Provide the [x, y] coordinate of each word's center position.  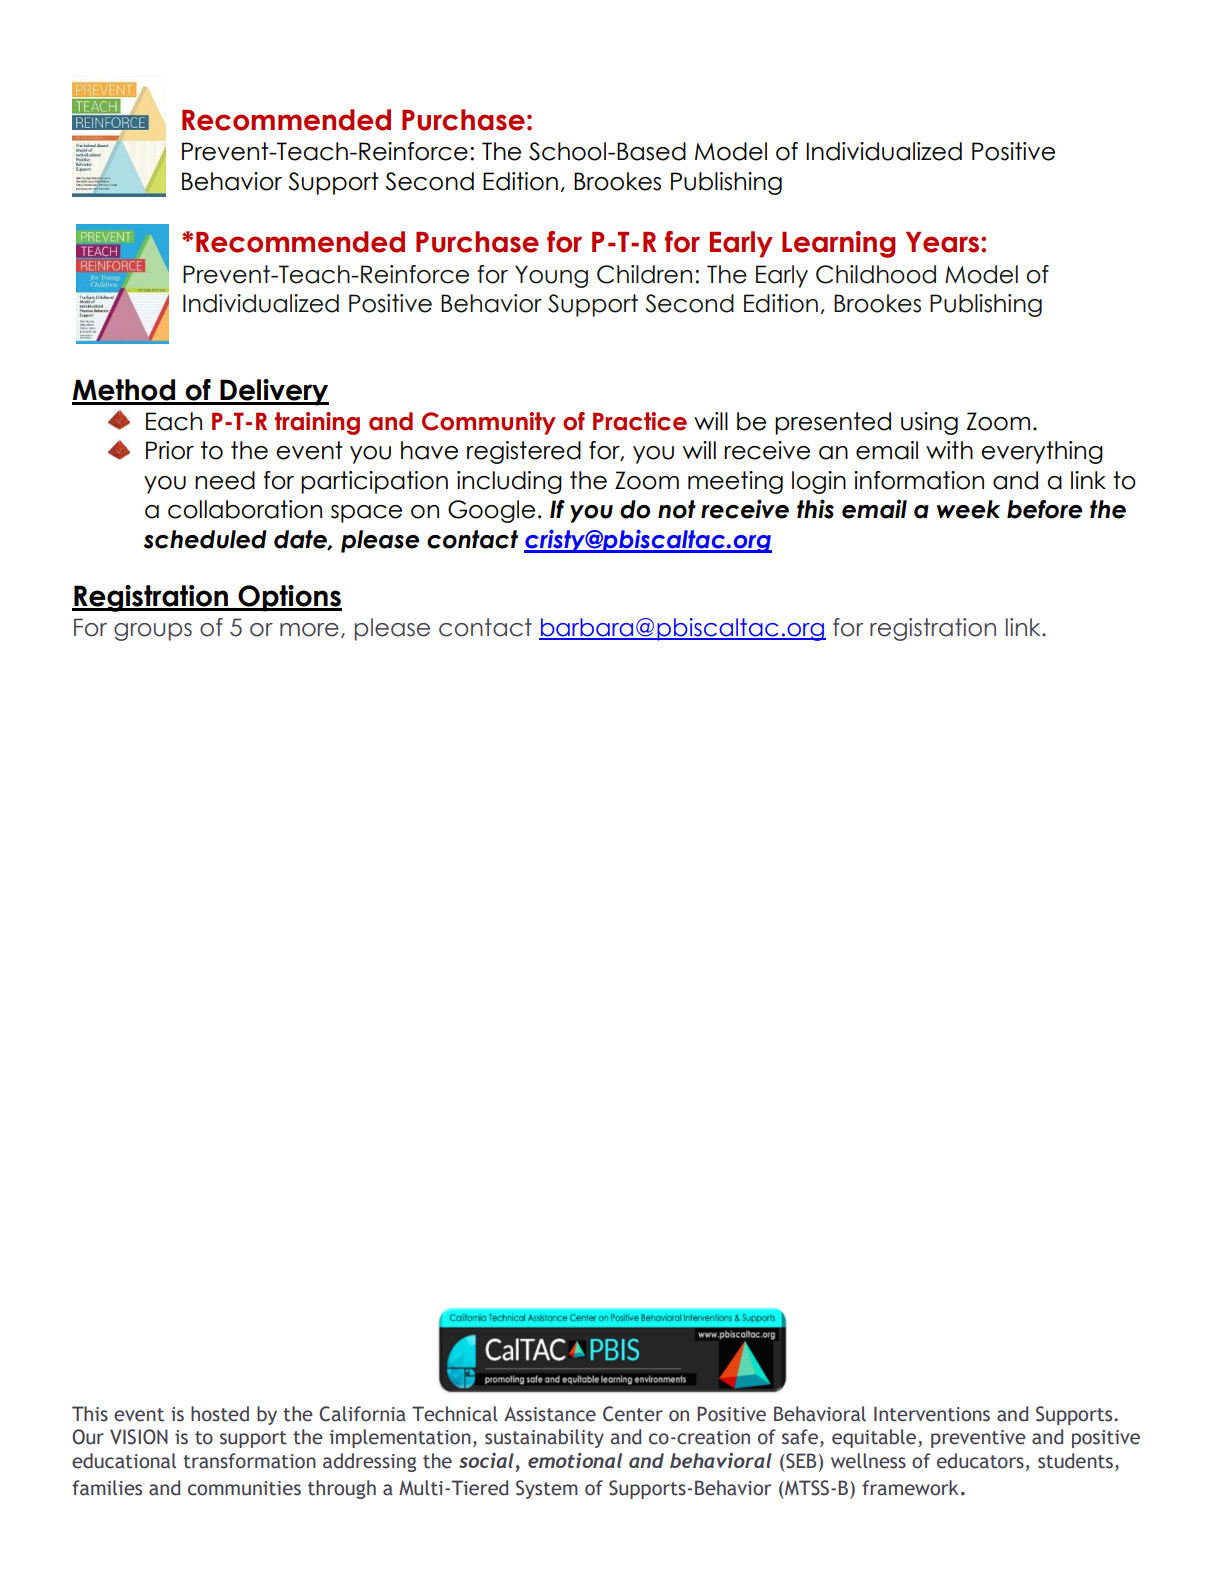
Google [491, 511]
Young [551, 276]
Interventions [932, 1414]
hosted [220, 1414]
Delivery [273, 392]
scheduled [205, 539]
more [309, 630]
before [1045, 509]
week [968, 509]
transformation [249, 1461]
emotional [575, 1460]
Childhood [876, 274]
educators [980, 1461]
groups [153, 632]
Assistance [550, 1414]
